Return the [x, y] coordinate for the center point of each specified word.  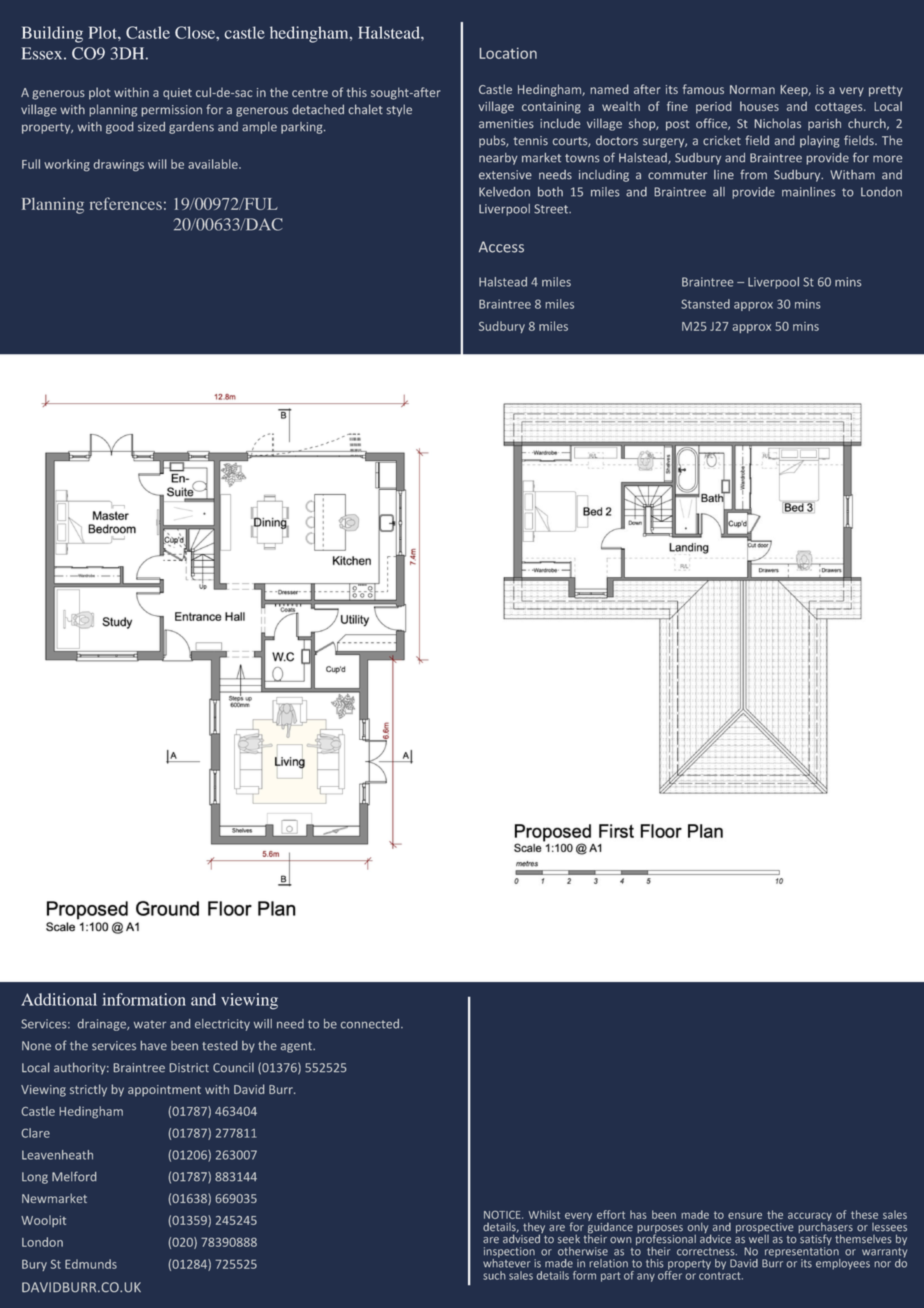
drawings [119, 165]
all [719, 192]
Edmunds [91, 1264]
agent [297, 1047]
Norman [752, 89]
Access [501, 247]
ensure [745, 1215]
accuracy [810, 1218]
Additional [59, 999]
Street [552, 209]
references [126, 203]
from [753, 174]
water [150, 1024]
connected [370, 1024]
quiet [177, 94]
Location [508, 53]
